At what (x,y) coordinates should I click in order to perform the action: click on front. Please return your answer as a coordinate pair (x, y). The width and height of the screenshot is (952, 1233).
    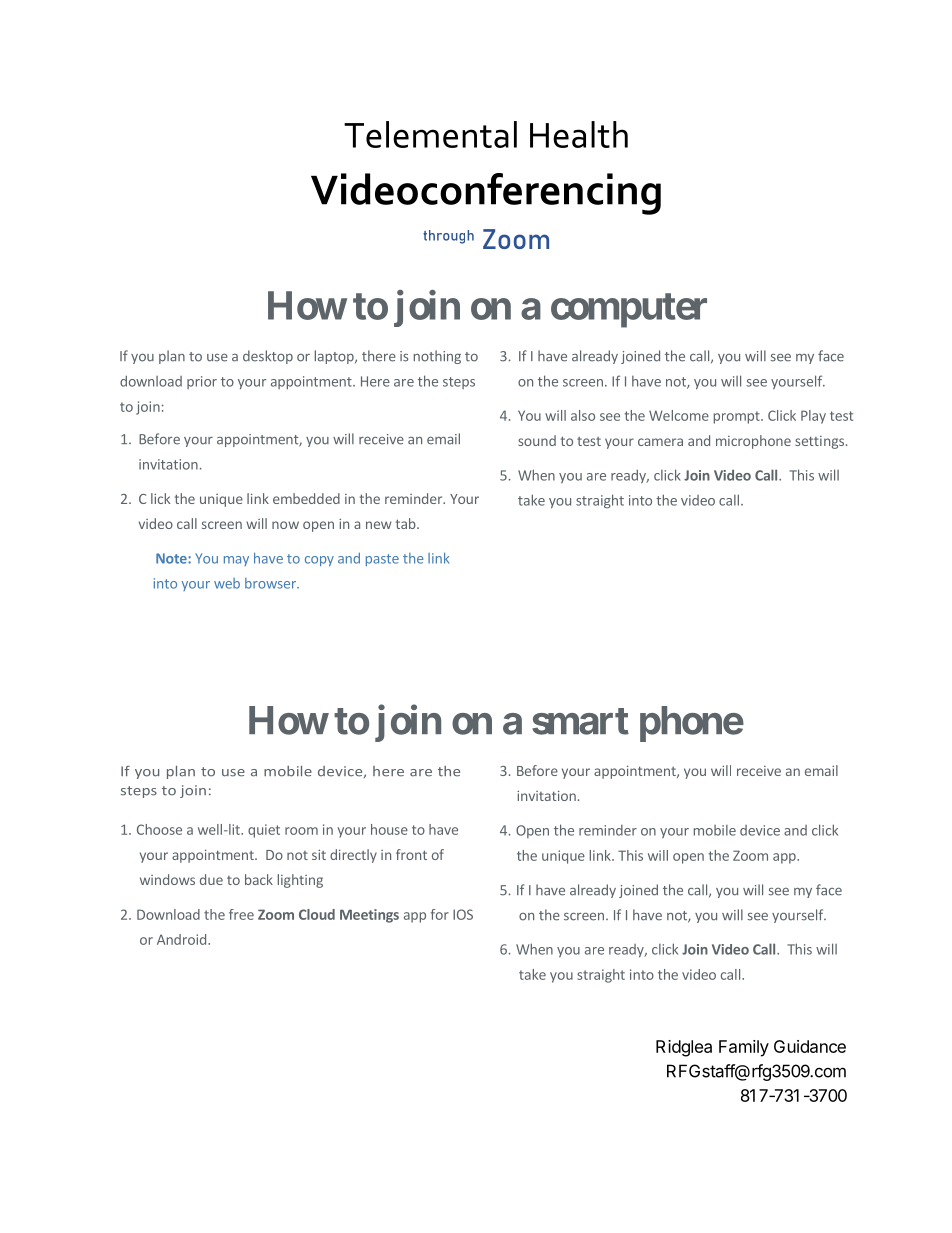
    Looking at the image, I should click on (411, 854).
